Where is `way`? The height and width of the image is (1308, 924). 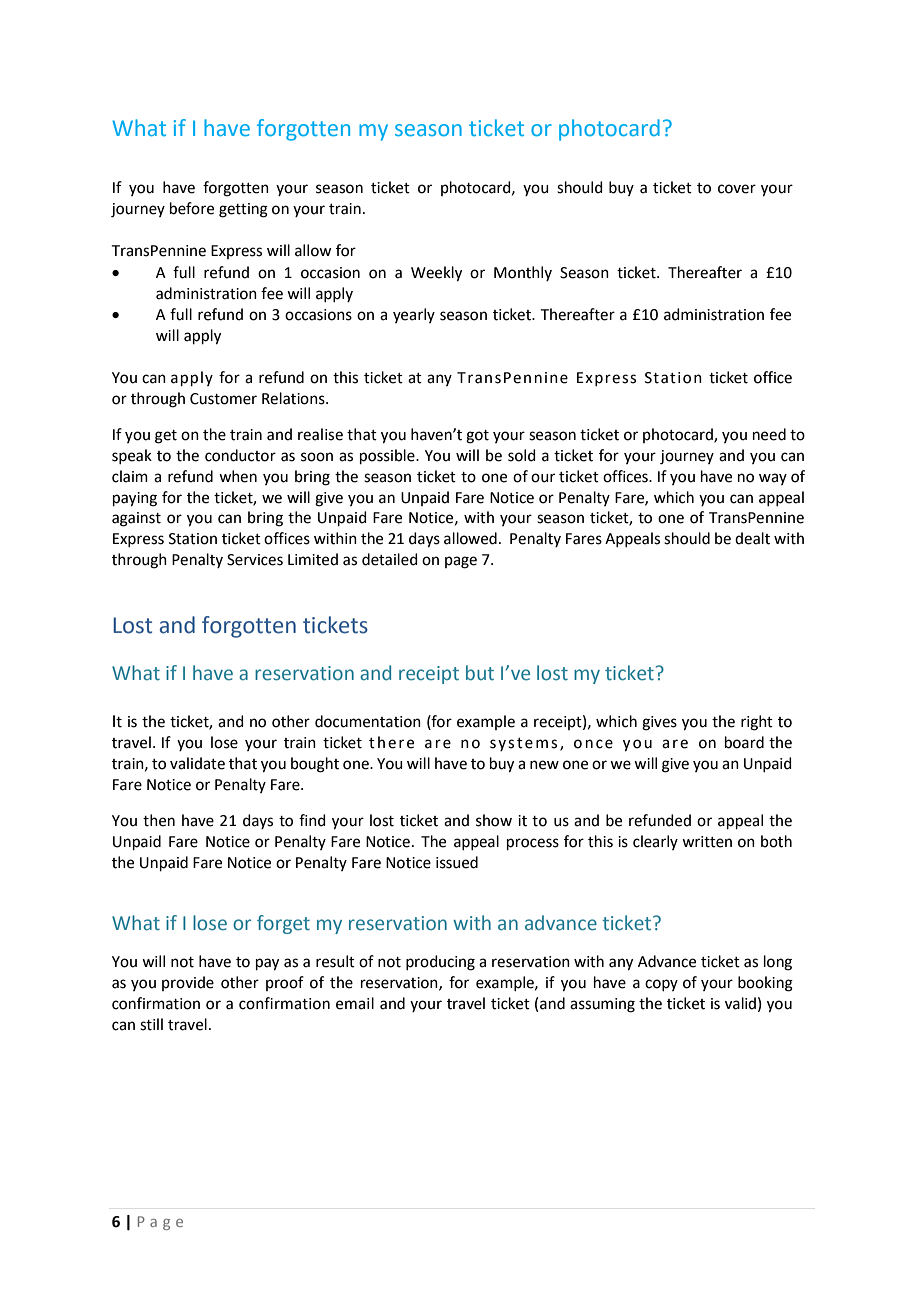 way is located at coordinates (773, 479).
